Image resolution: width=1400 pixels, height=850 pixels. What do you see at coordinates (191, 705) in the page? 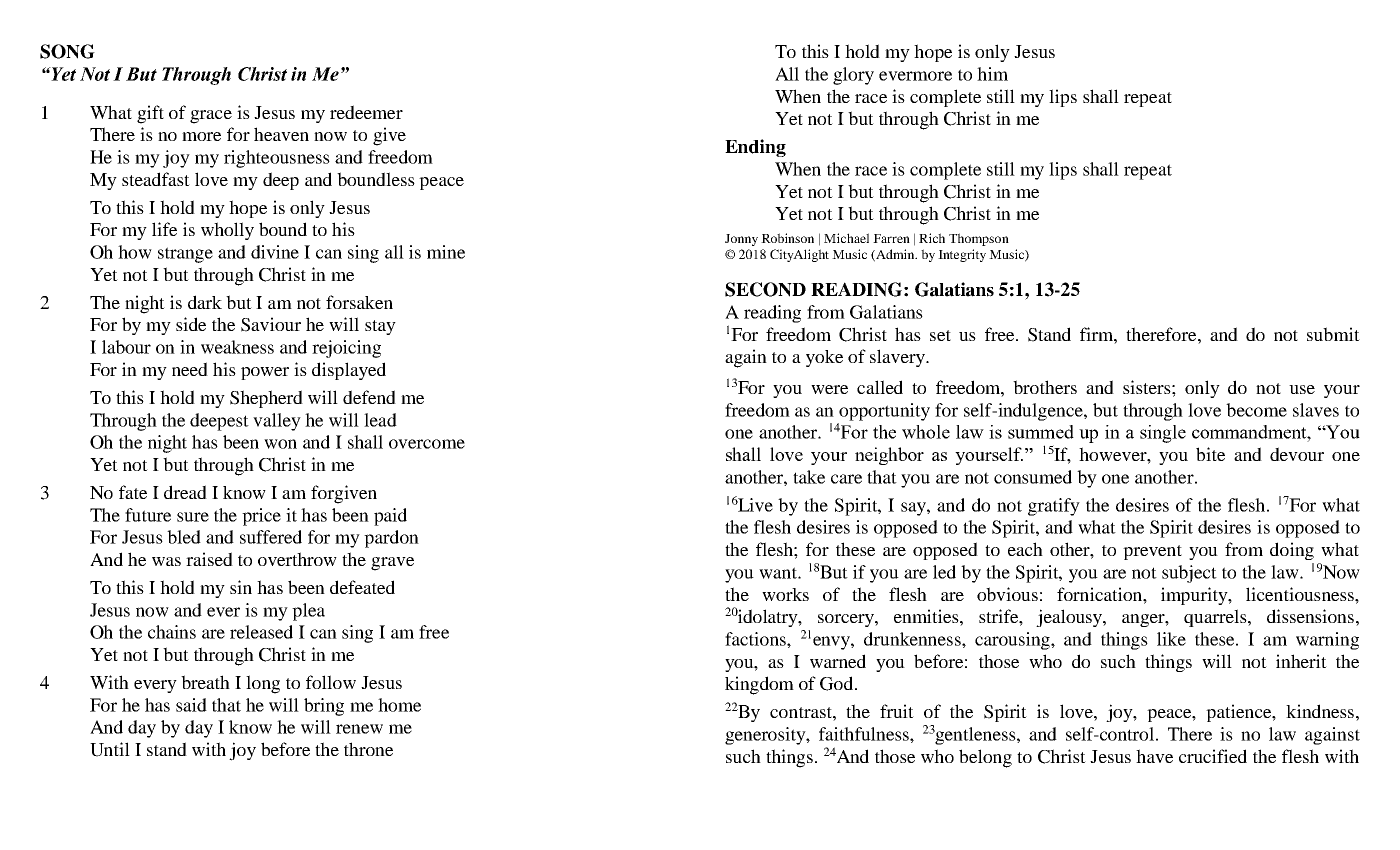
I see `said` at bounding box center [191, 705].
